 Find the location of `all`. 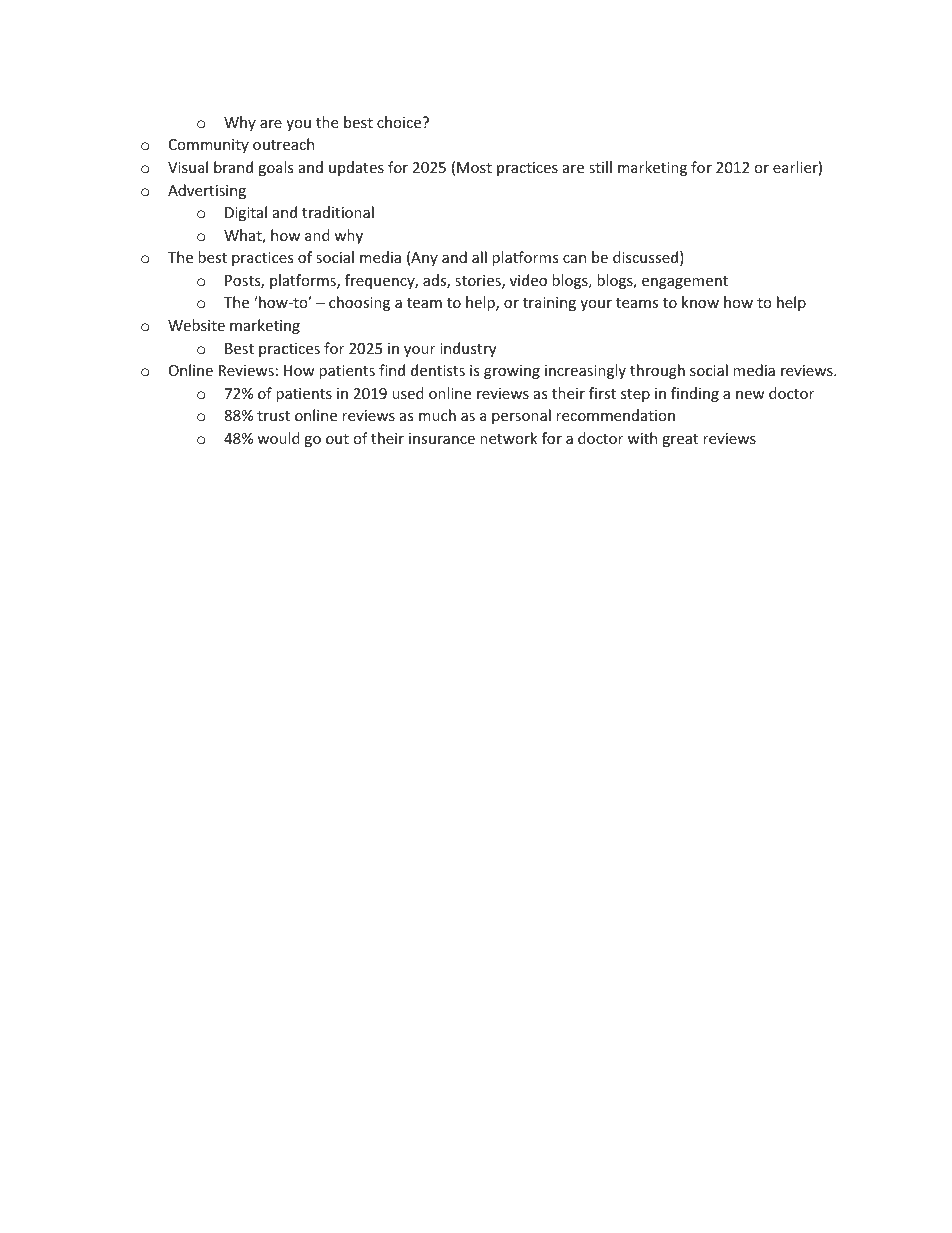

all is located at coordinates (479, 257).
